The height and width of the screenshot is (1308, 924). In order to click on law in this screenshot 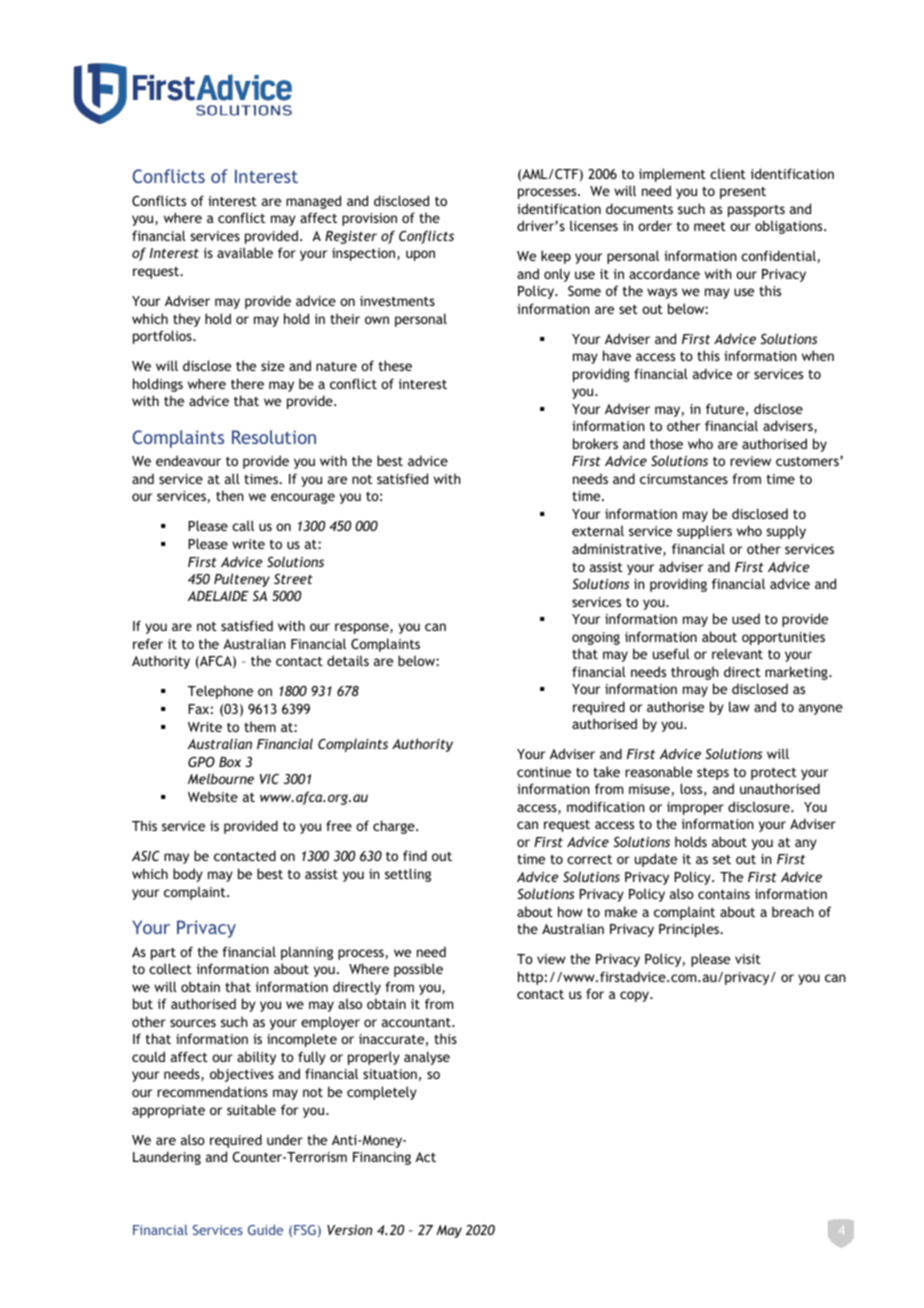, I will do `click(739, 706)`.
